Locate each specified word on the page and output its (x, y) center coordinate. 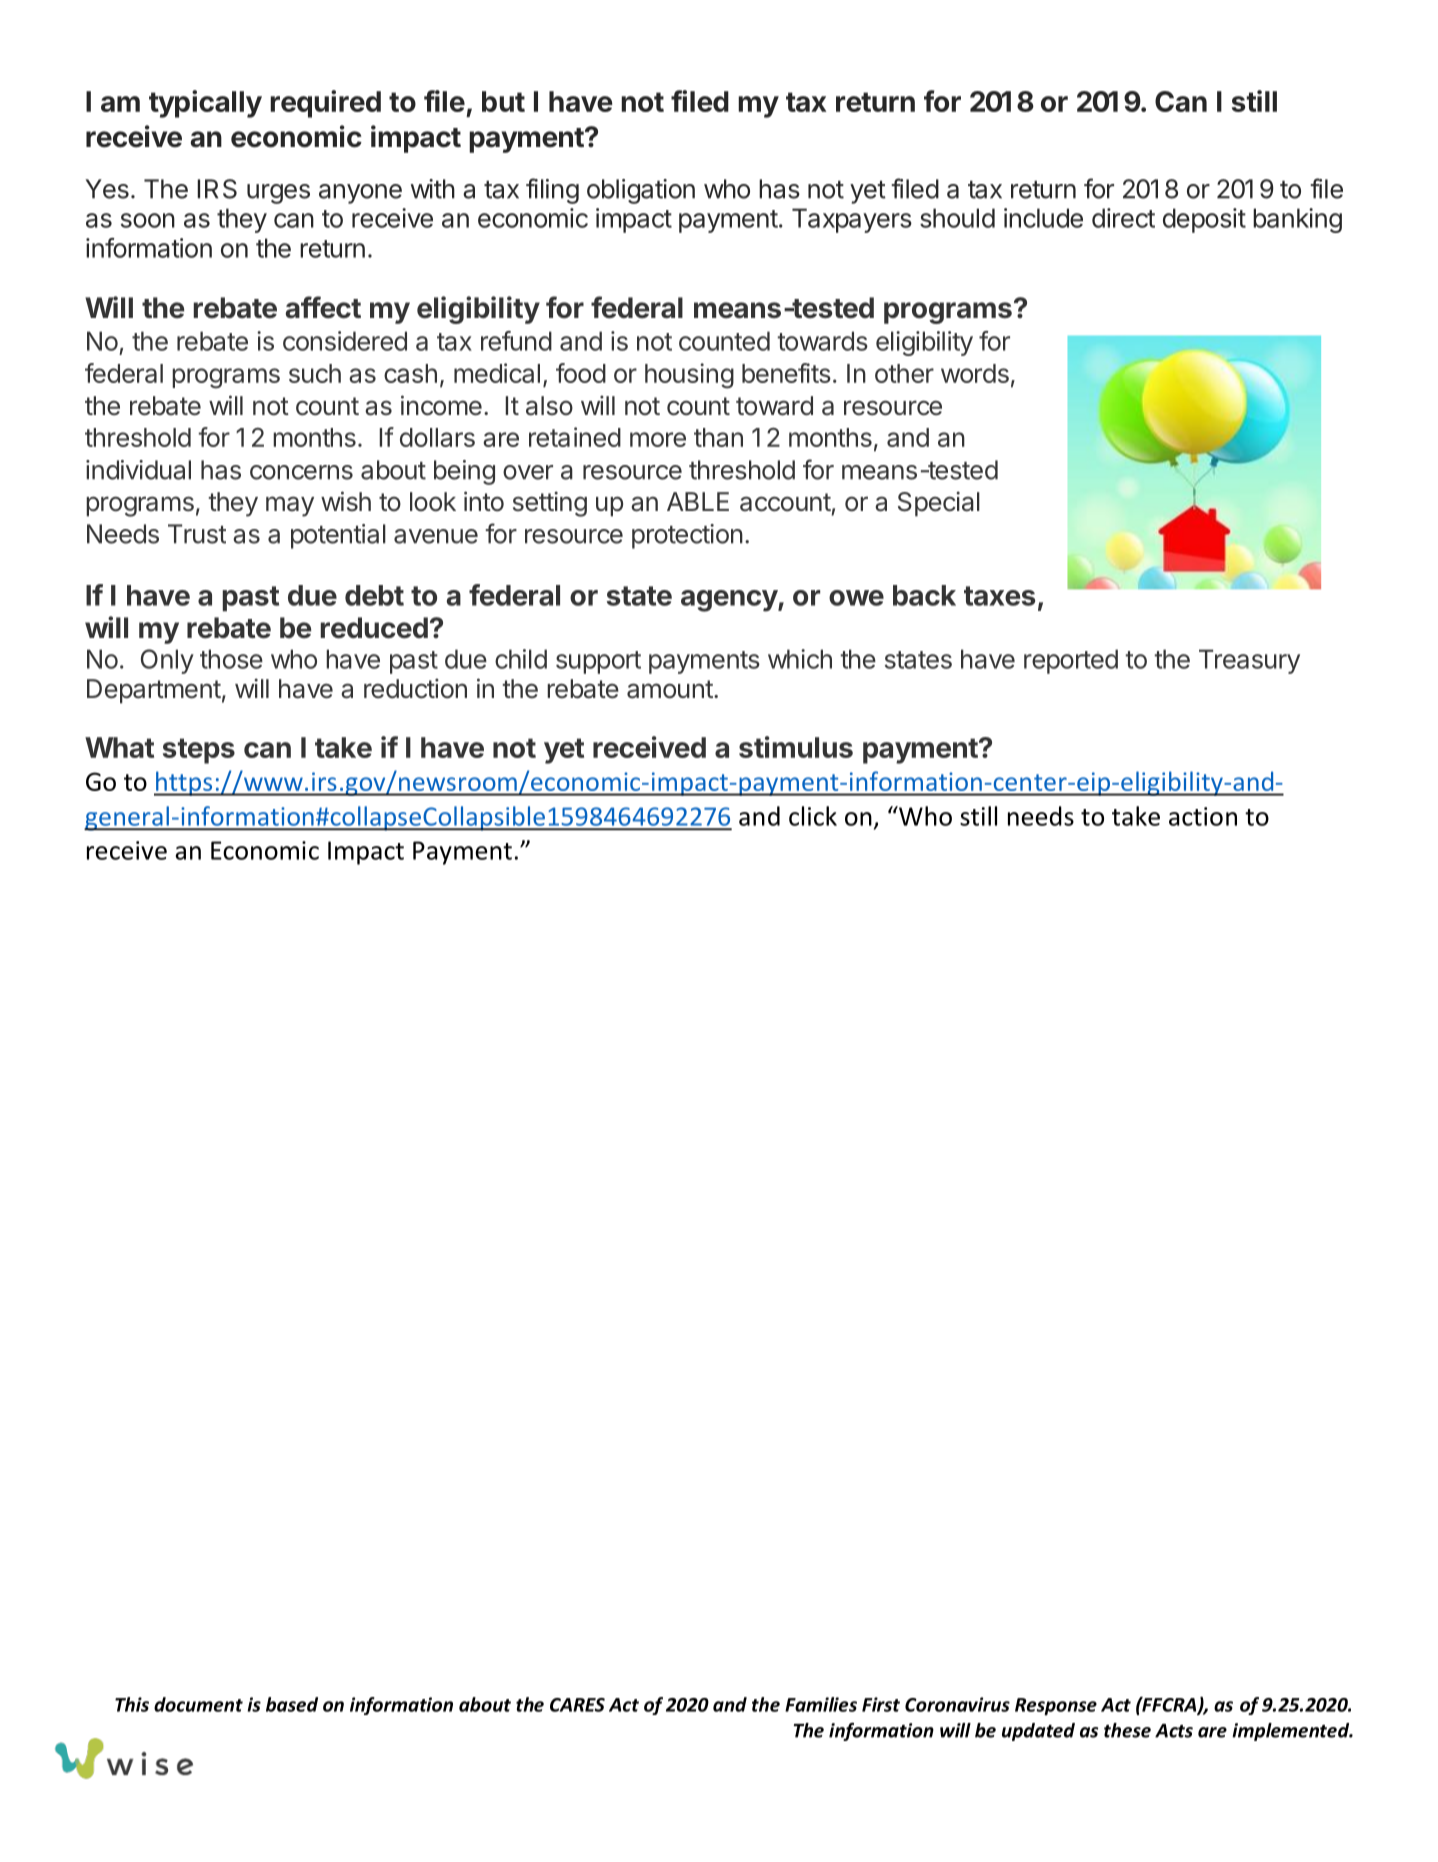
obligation (641, 191)
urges (278, 194)
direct (1123, 218)
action (1203, 816)
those (231, 659)
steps (199, 751)
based (292, 1704)
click (813, 816)
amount (670, 689)
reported (1071, 661)
